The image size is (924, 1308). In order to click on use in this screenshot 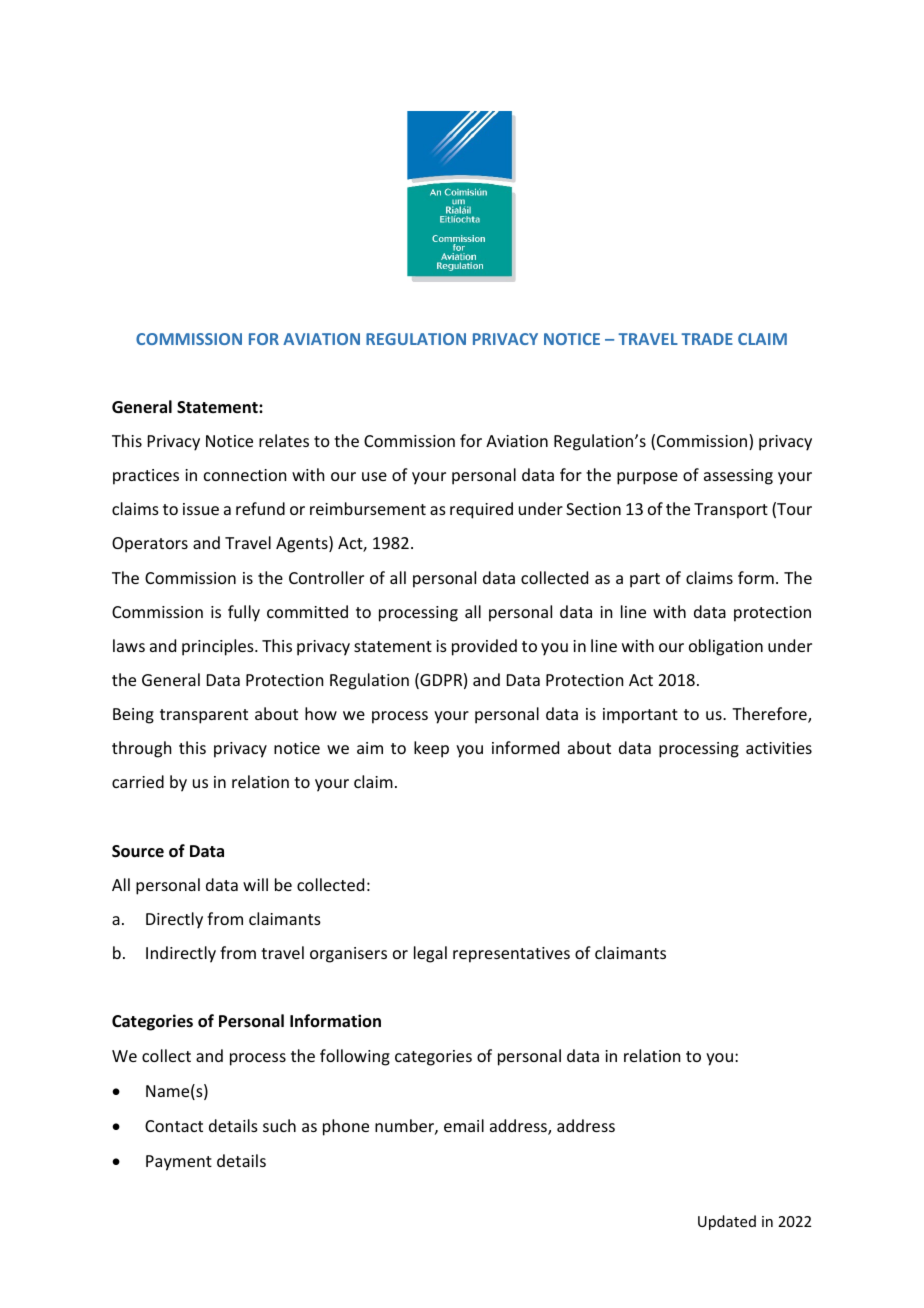, I will do `click(374, 476)`.
